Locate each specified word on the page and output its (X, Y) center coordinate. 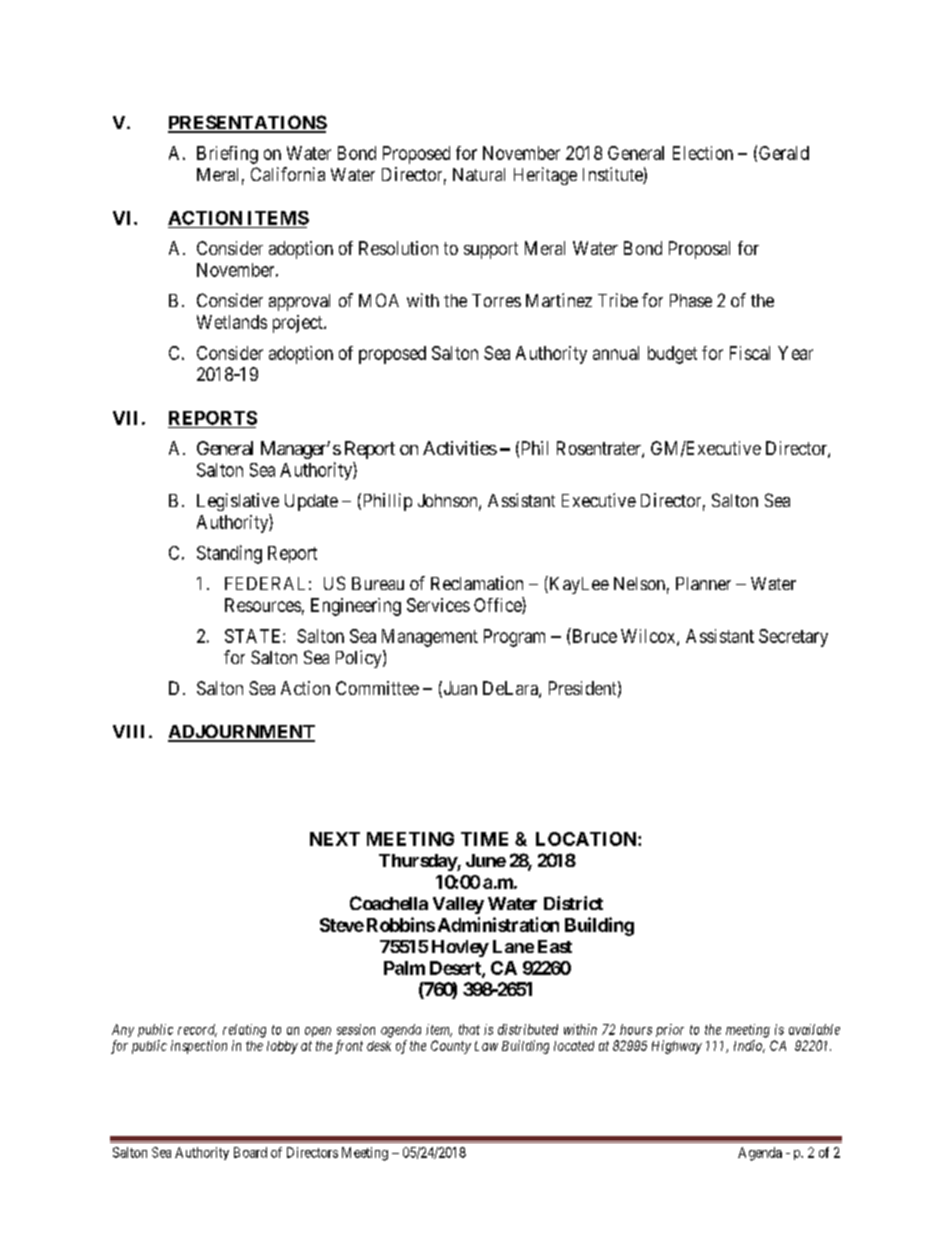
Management (430, 638)
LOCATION (587, 839)
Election (703, 153)
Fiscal (750, 353)
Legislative (238, 502)
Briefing (227, 155)
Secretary (793, 638)
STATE (254, 636)
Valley (458, 905)
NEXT (335, 839)
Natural (479, 174)
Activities (460, 448)
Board (250, 1152)
